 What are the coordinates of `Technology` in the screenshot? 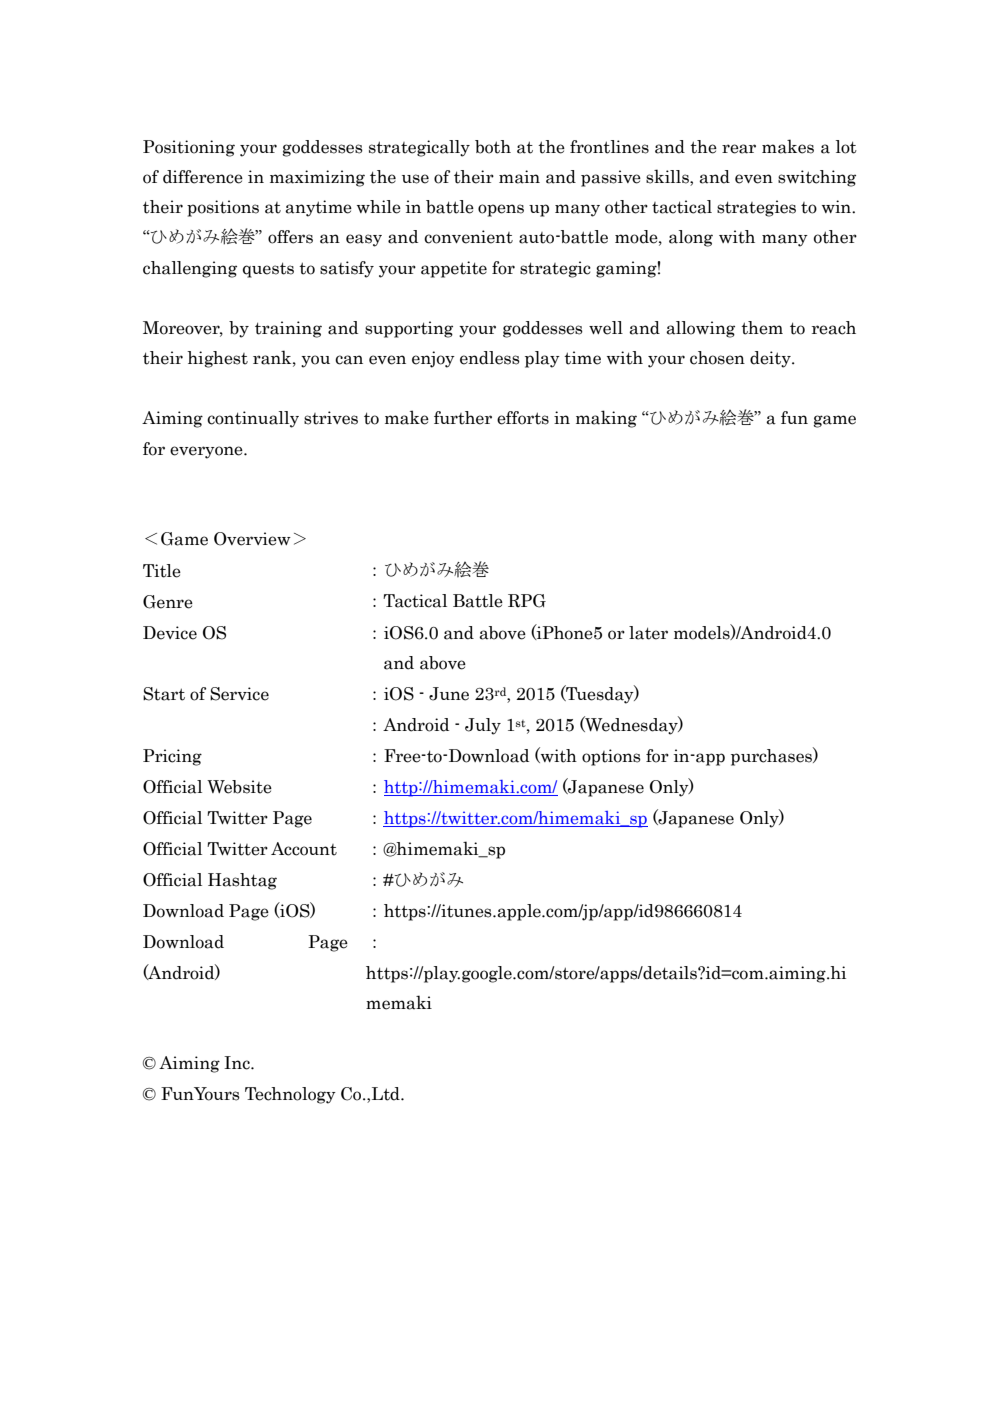 It's located at (290, 1095).
